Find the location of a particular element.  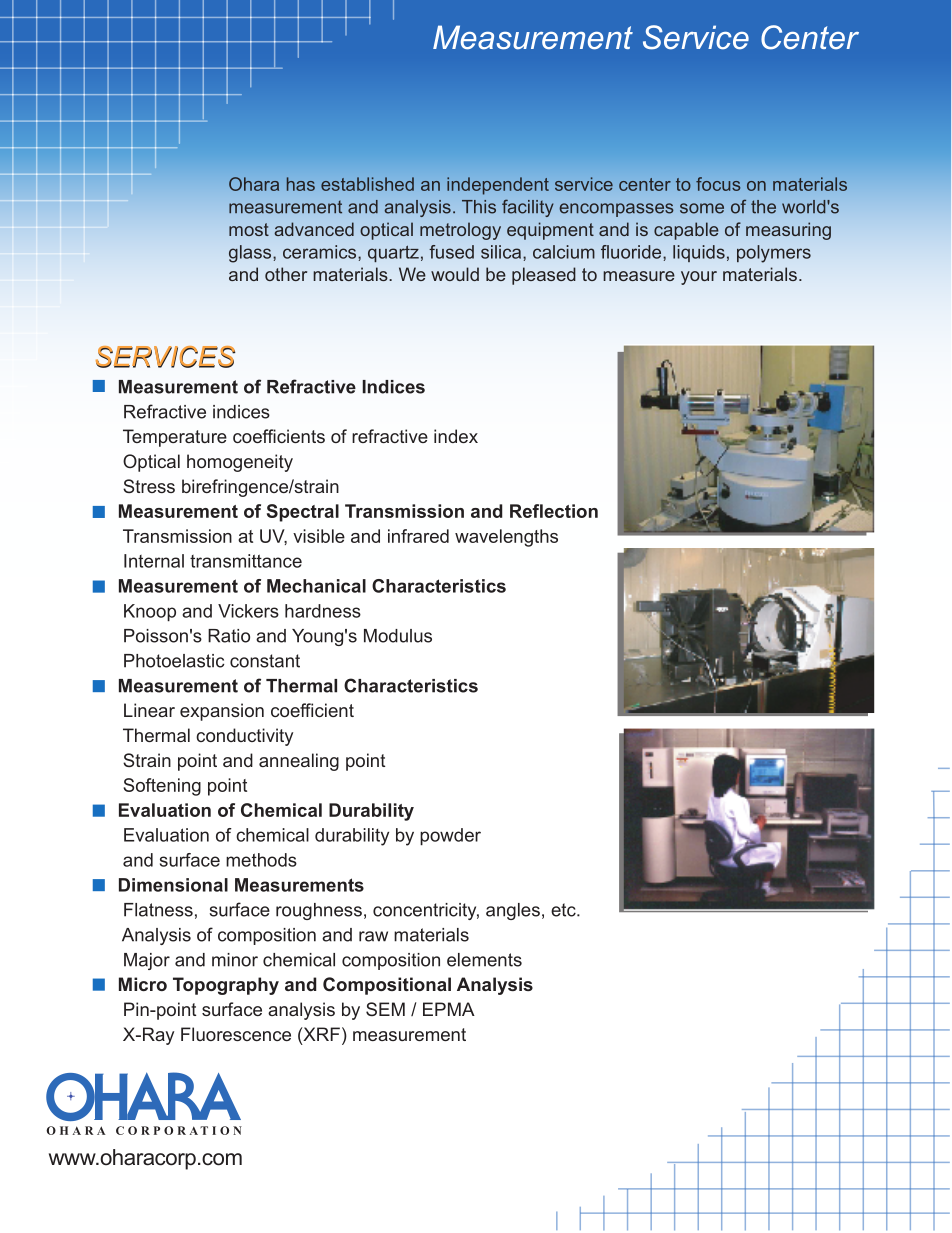

Modulus is located at coordinates (398, 636).
